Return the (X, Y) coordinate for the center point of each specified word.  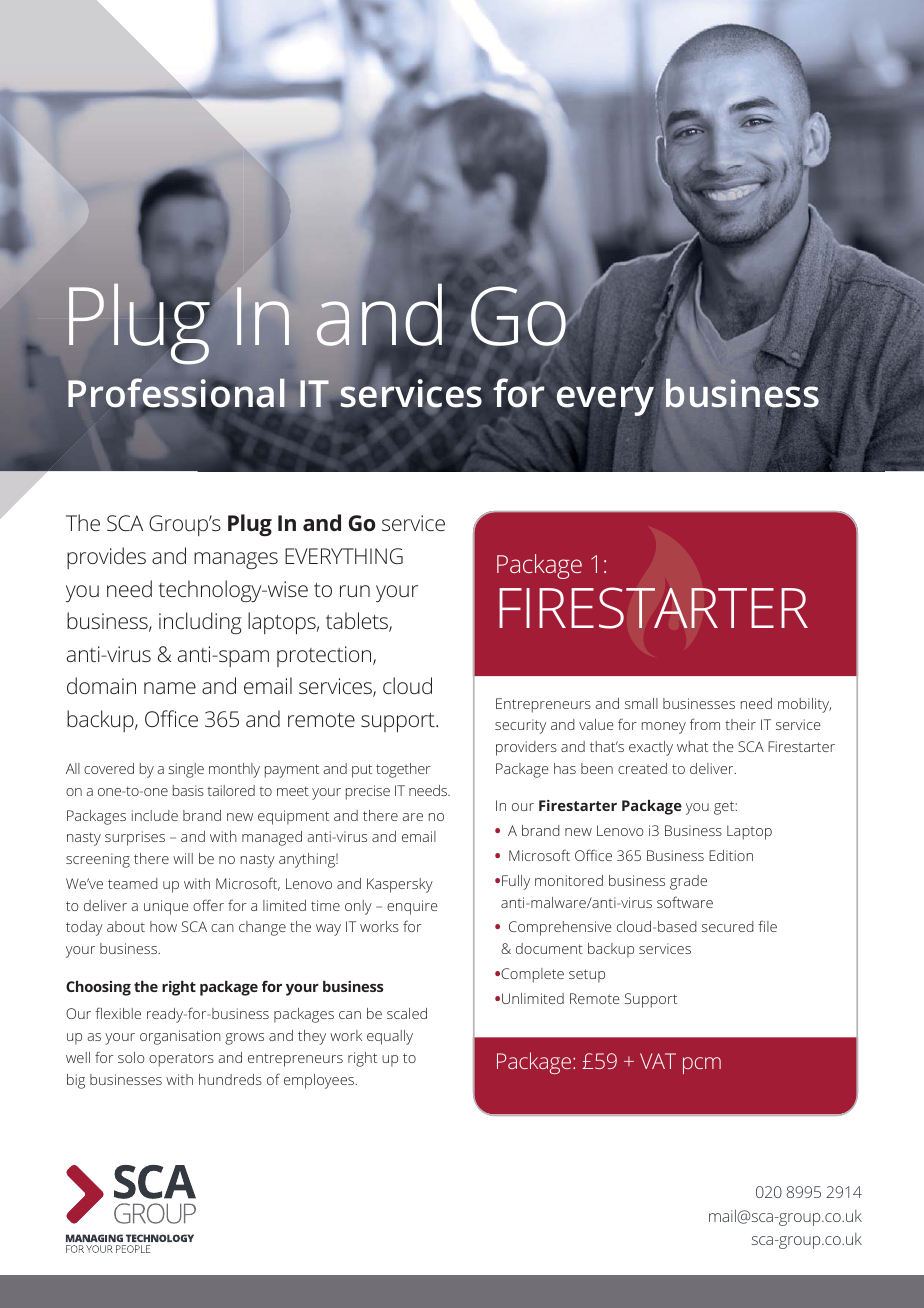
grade (688, 882)
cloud (407, 685)
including (200, 623)
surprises (135, 838)
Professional (176, 394)
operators (181, 1060)
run (355, 591)
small (641, 703)
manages (236, 560)
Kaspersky (400, 885)
